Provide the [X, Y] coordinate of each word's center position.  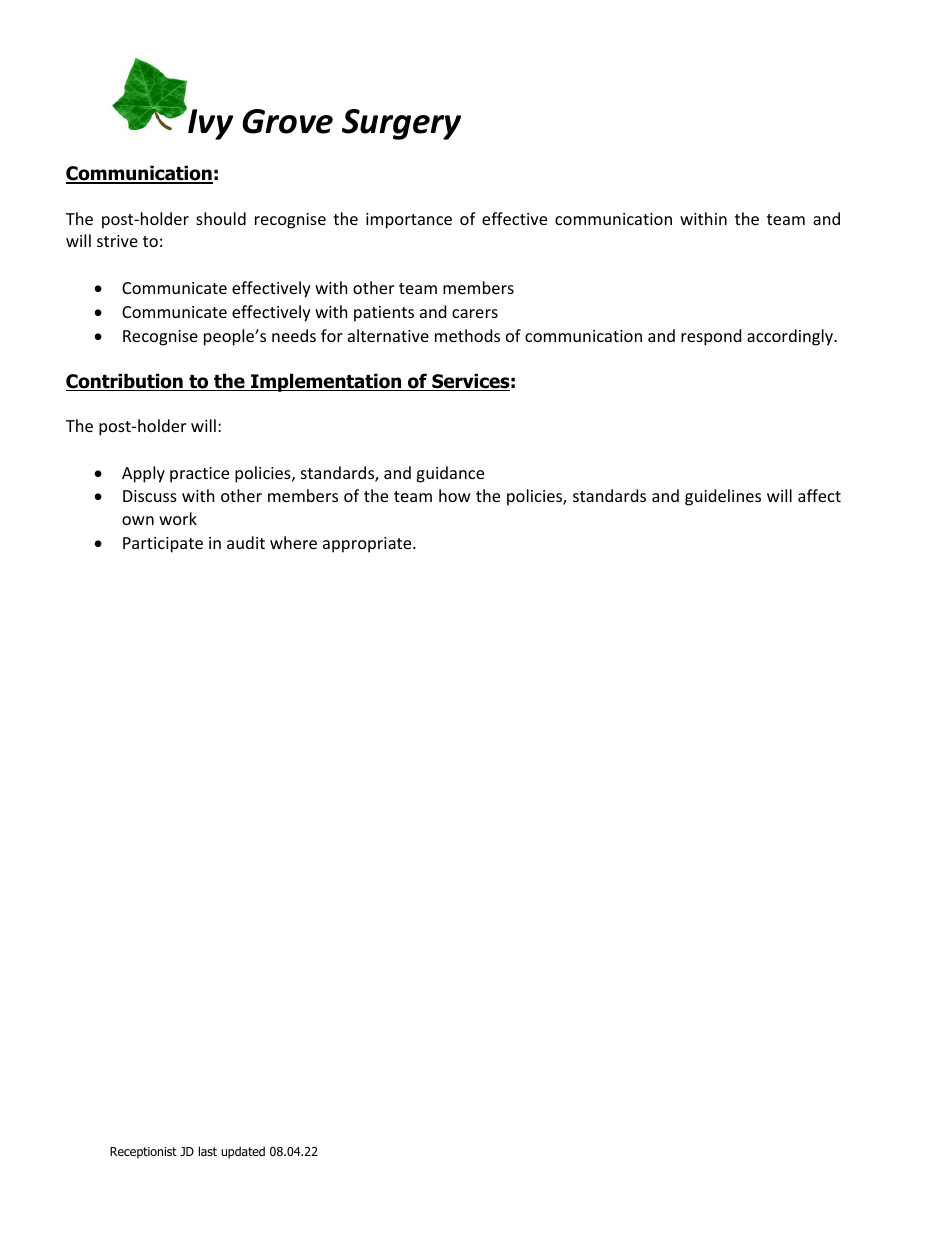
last [208, 1151]
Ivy [209, 124]
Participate [163, 545]
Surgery [401, 124]
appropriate [368, 545]
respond [711, 337]
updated [243, 1152]
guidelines [723, 497]
